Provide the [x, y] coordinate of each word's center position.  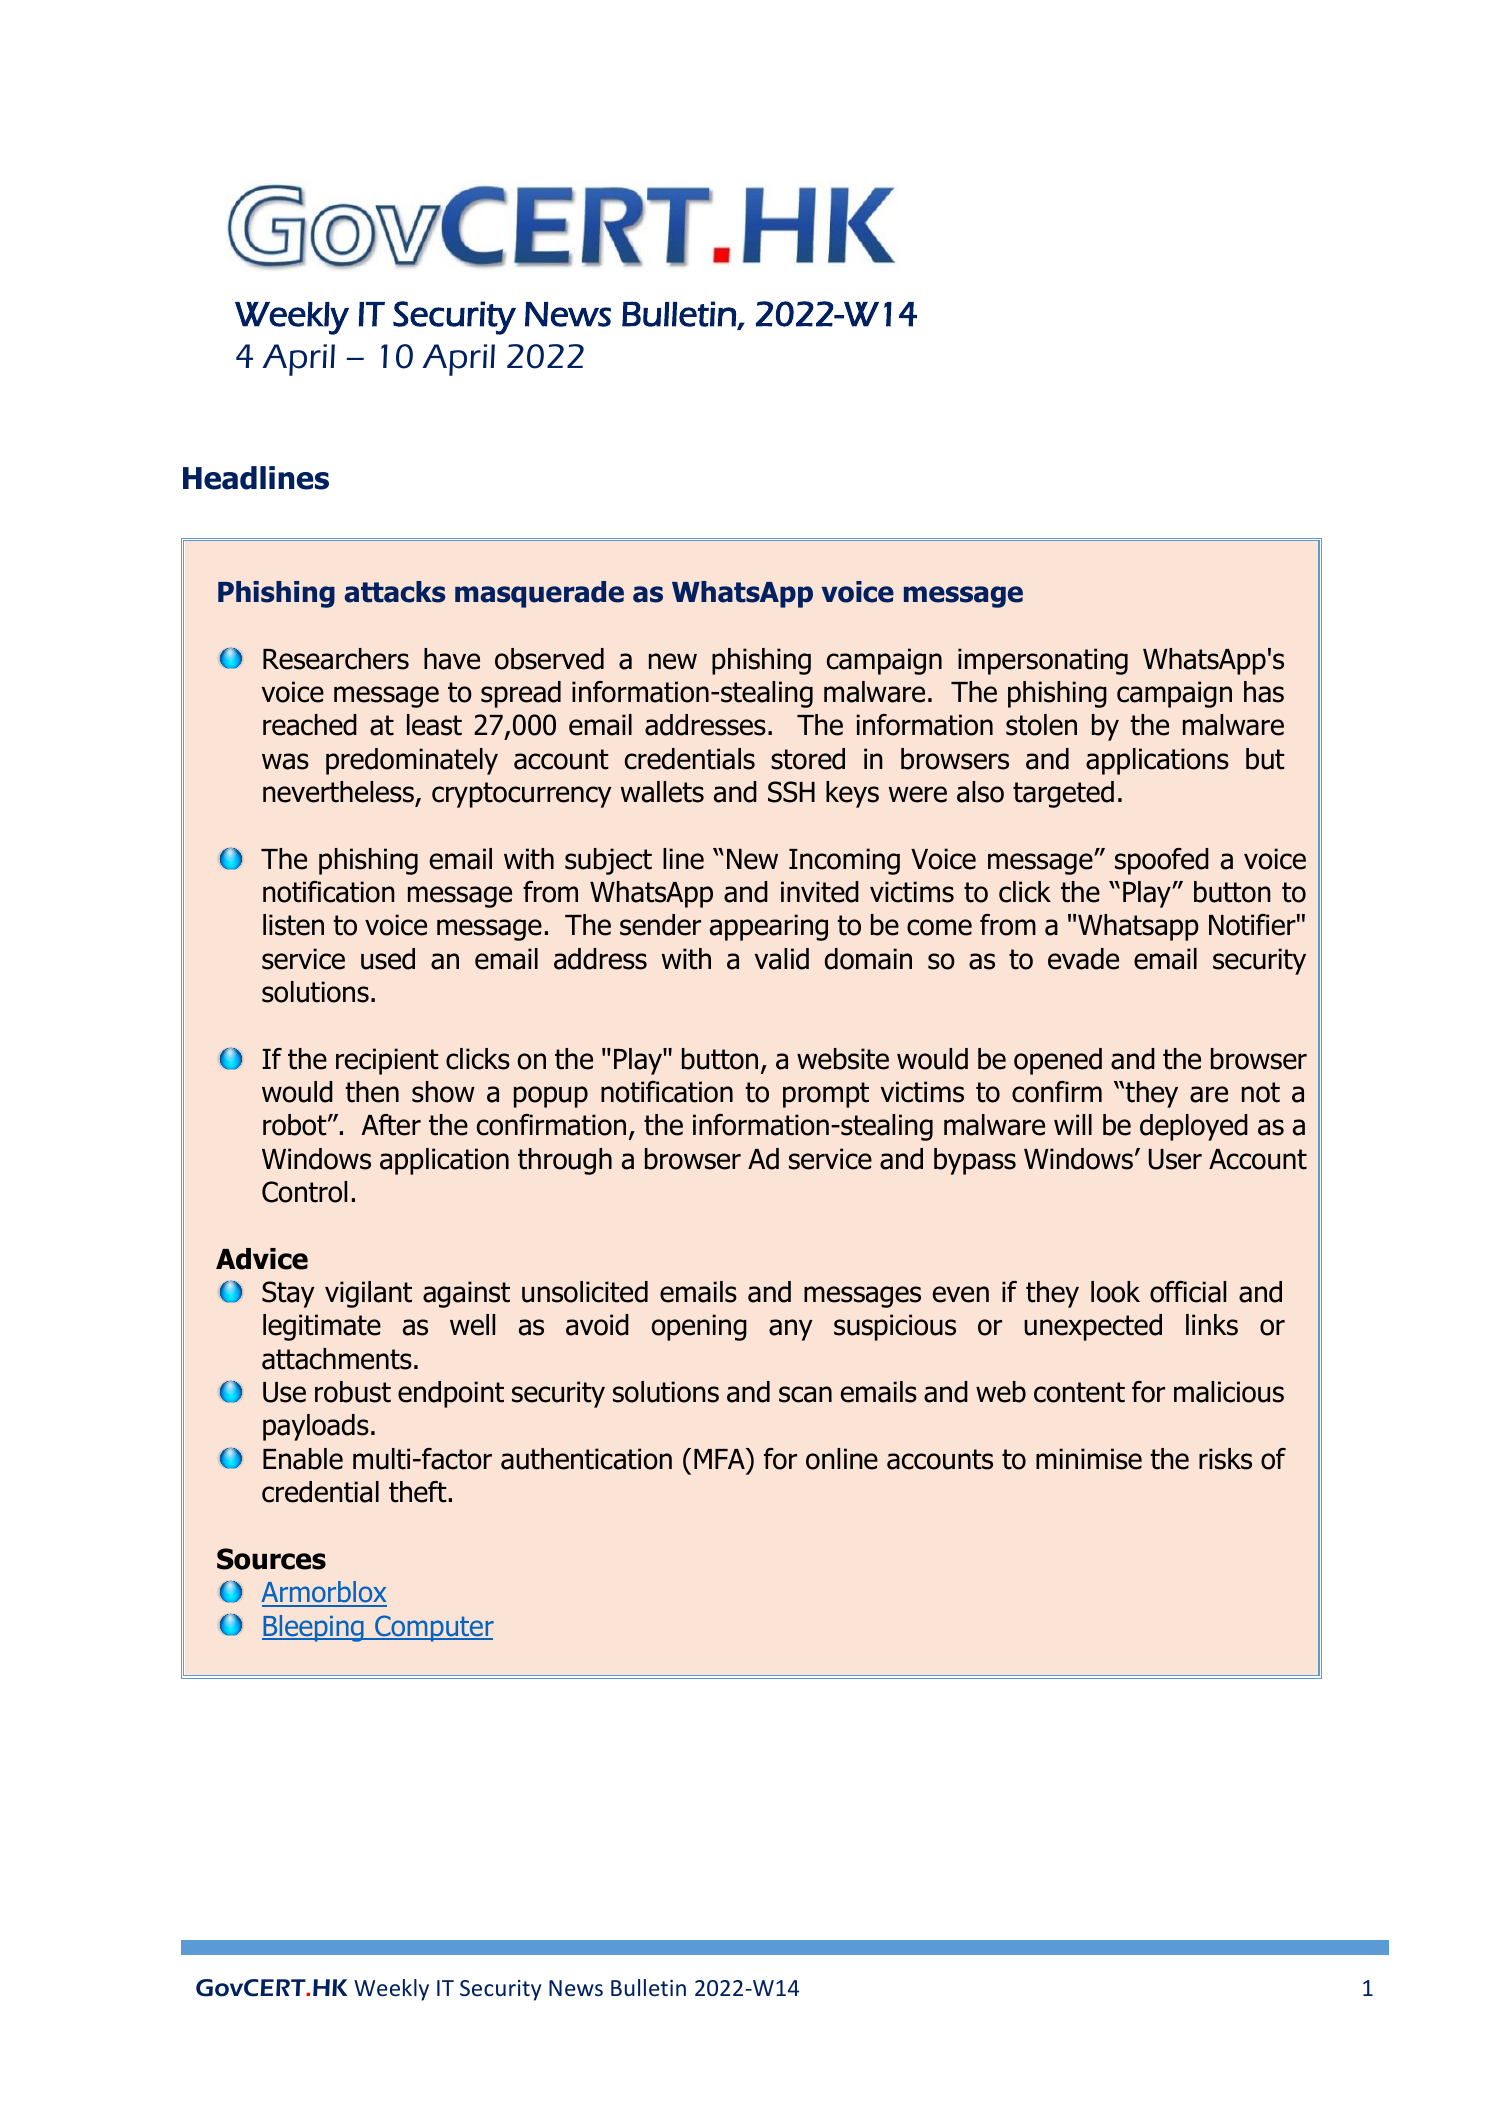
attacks [395, 592]
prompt [826, 1095]
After [391, 1125]
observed [549, 659]
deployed [1194, 1127]
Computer [433, 1628]
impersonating [1043, 661]
